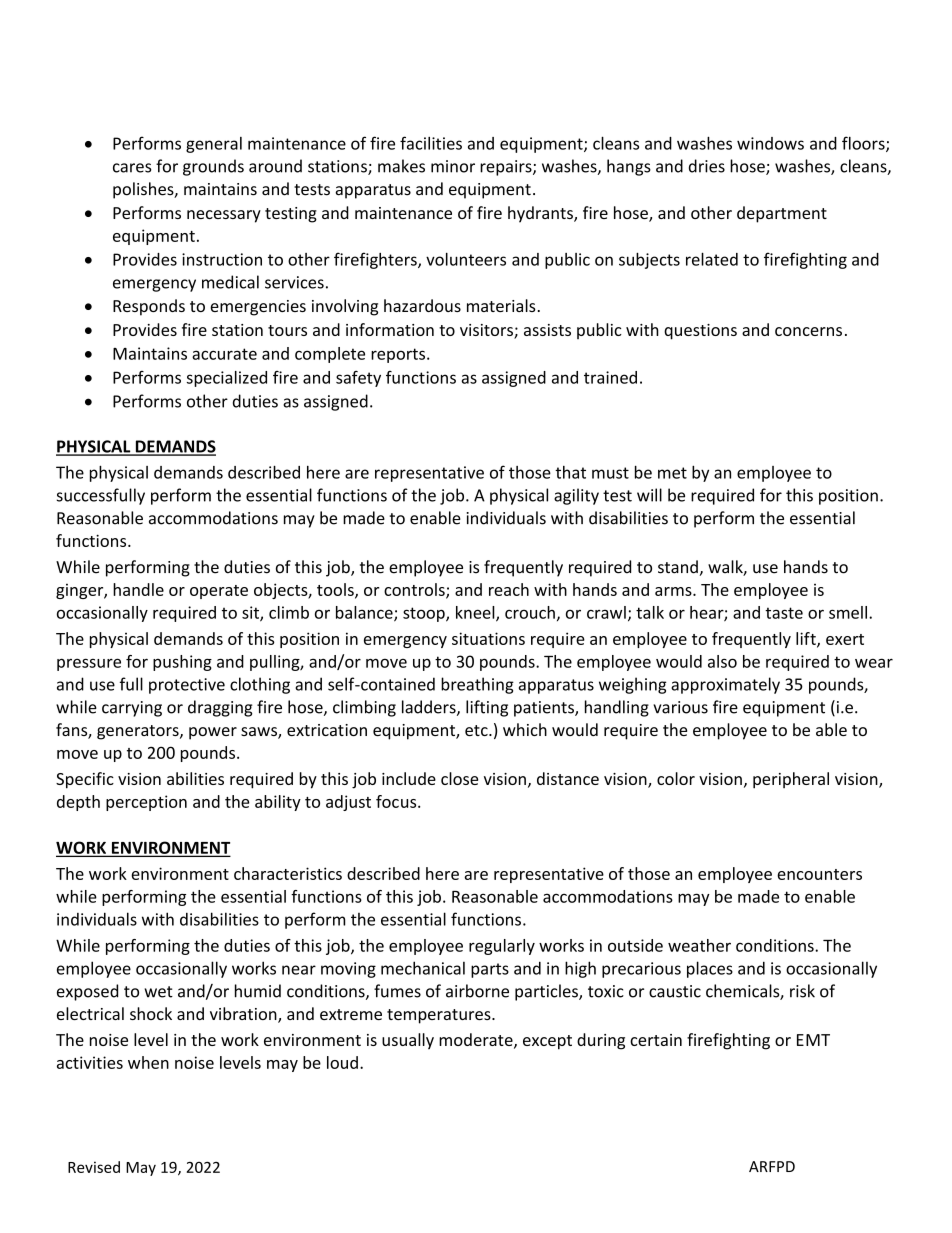 The height and width of the document is (1233, 952). What do you see at coordinates (813, 1040) in the document?
I see `EMT` at bounding box center [813, 1040].
